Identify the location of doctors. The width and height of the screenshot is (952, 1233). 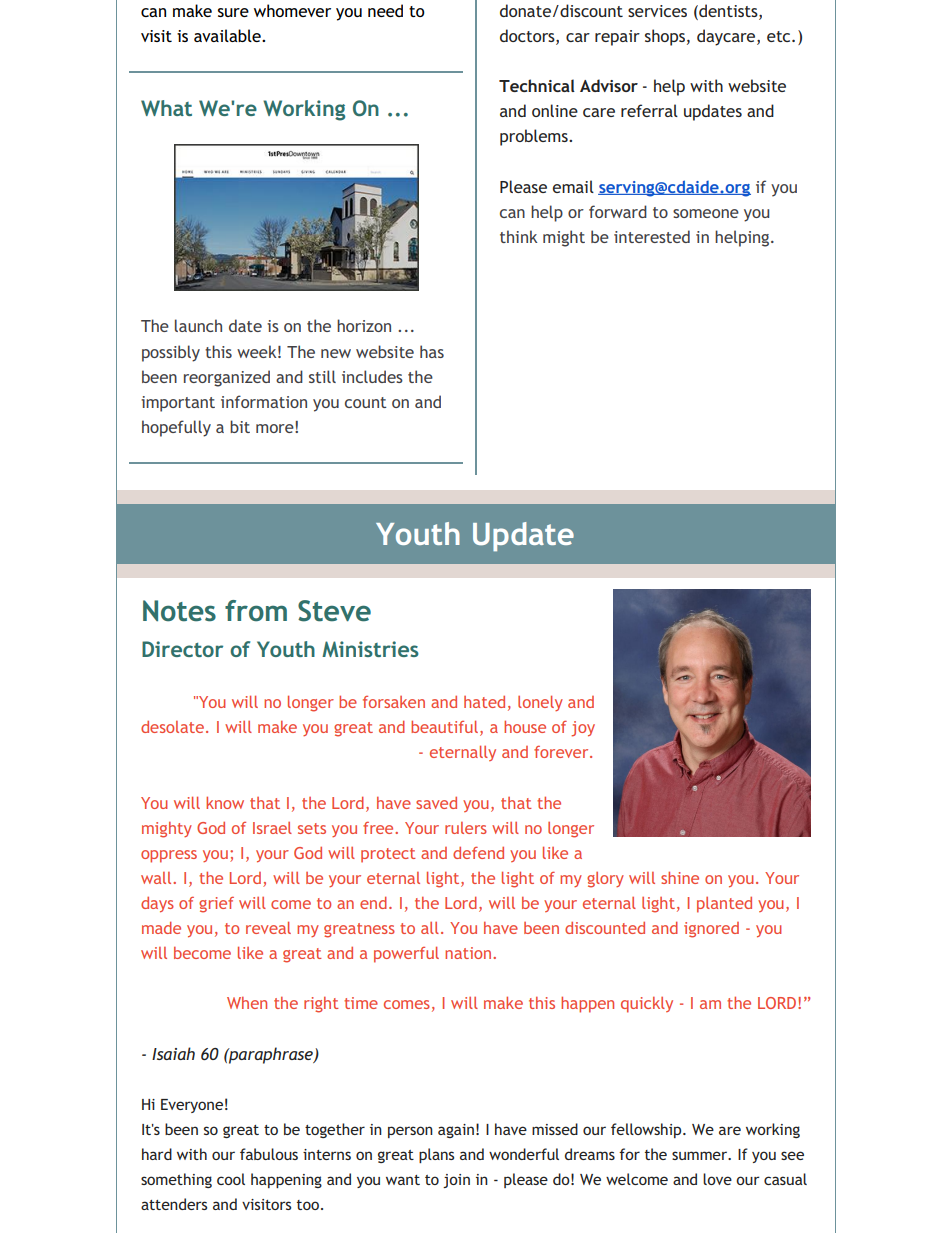
(528, 35).
